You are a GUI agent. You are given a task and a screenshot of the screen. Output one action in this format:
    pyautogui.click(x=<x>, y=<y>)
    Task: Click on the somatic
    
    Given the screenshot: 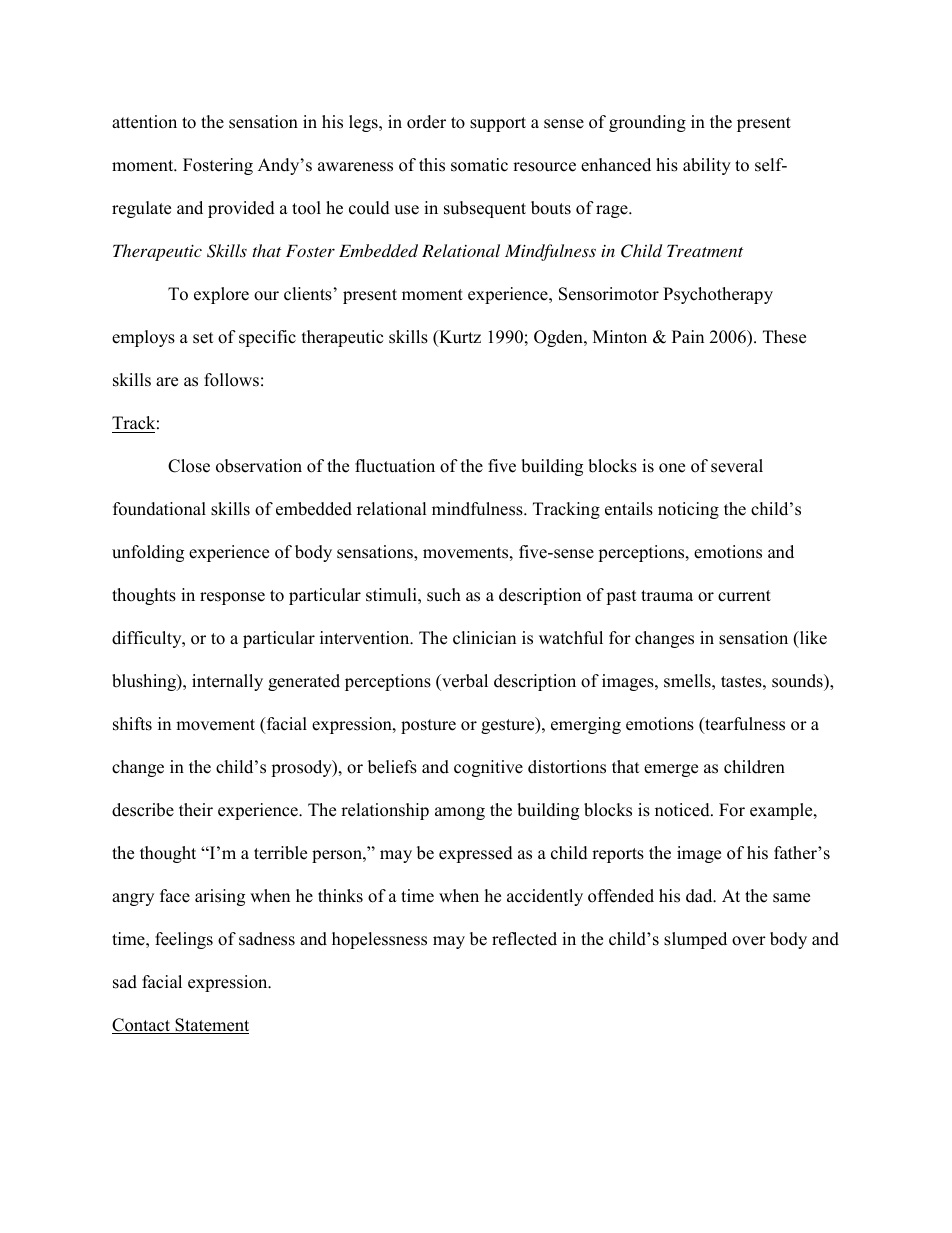 What is the action you would take?
    pyautogui.click(x=479, y=165)
